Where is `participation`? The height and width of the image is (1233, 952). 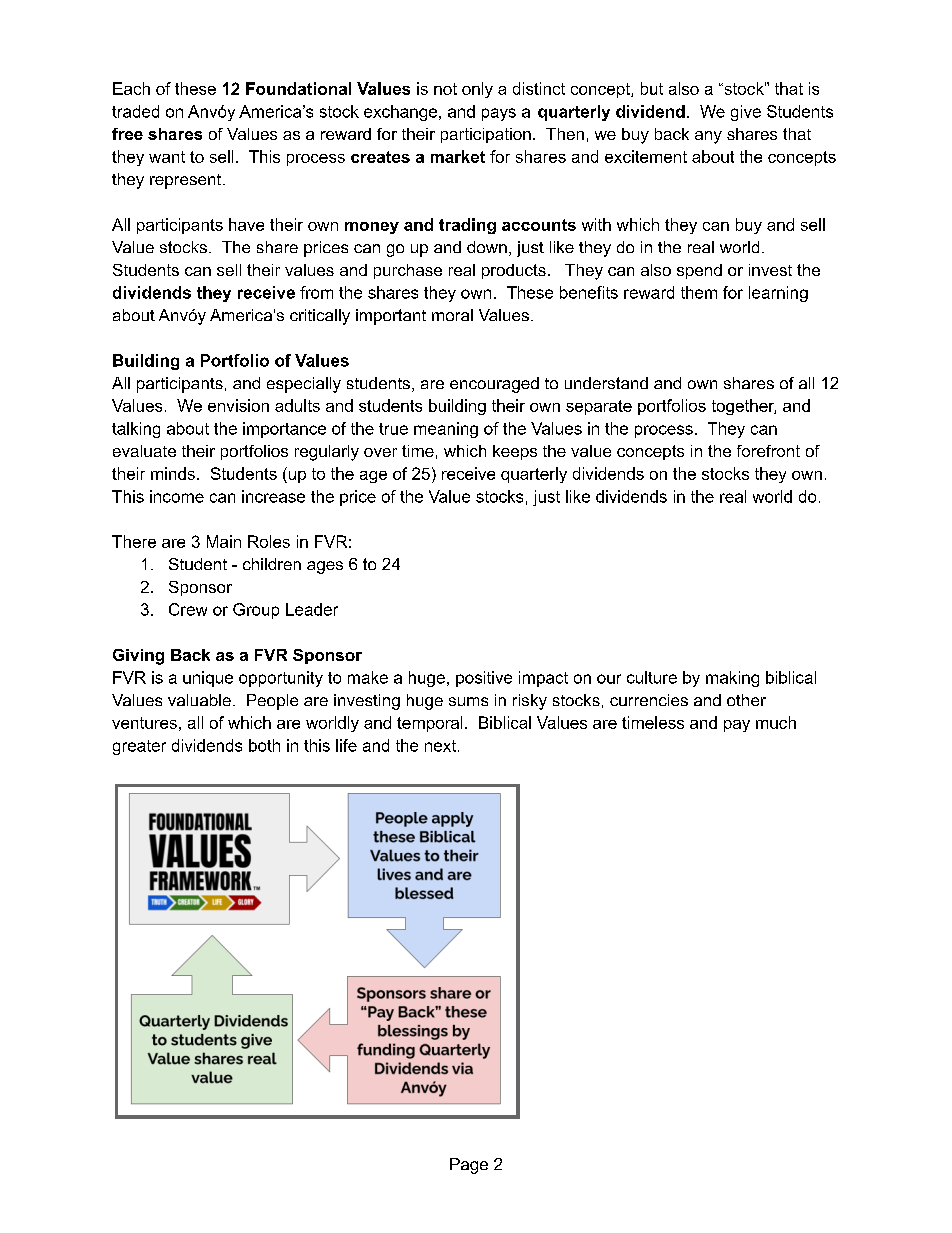
participation is located at coordinates (486, 135).
